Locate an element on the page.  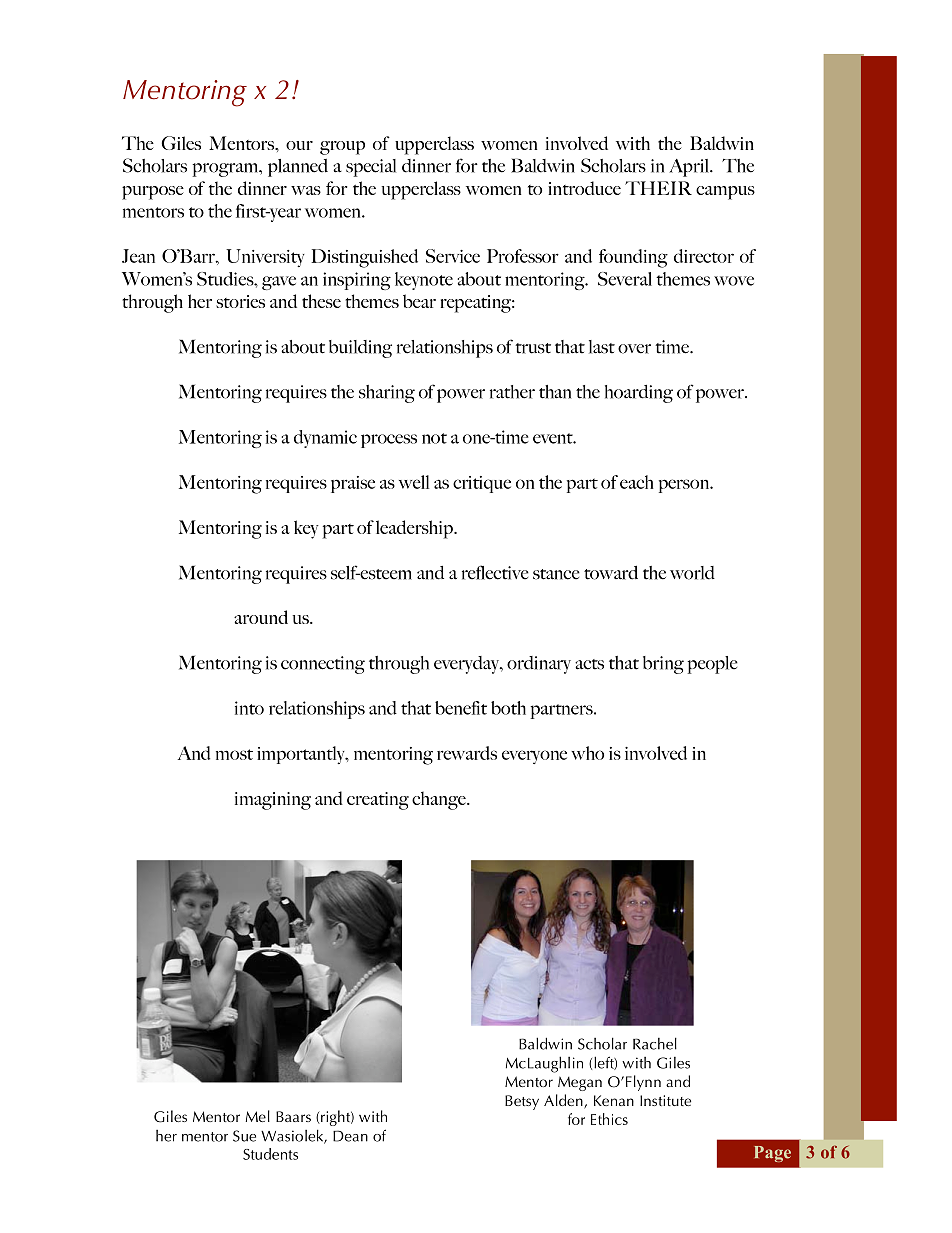
Sue is located at coordinates (244, 1136).
